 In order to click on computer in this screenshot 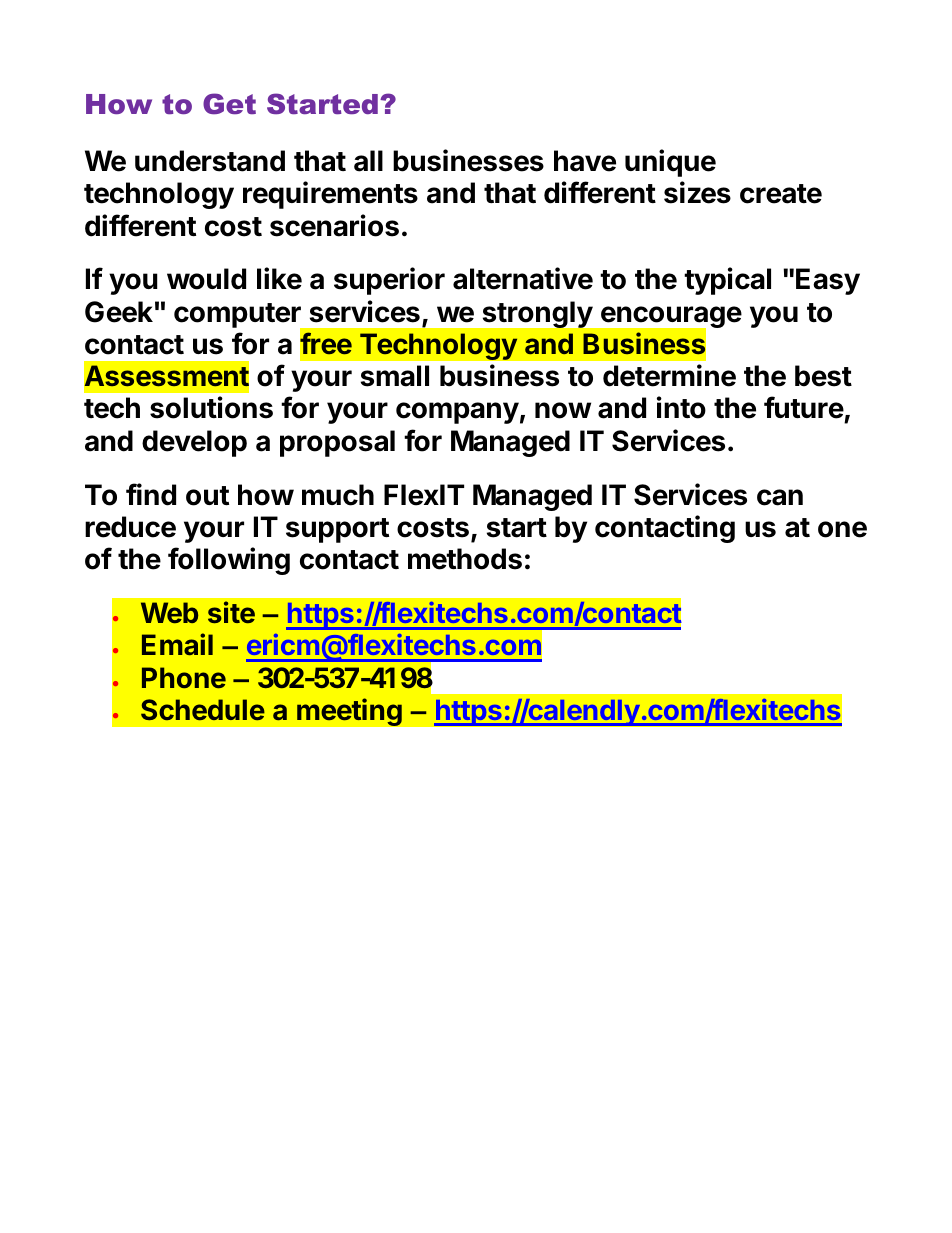, I will do `click(238, 317)`.
